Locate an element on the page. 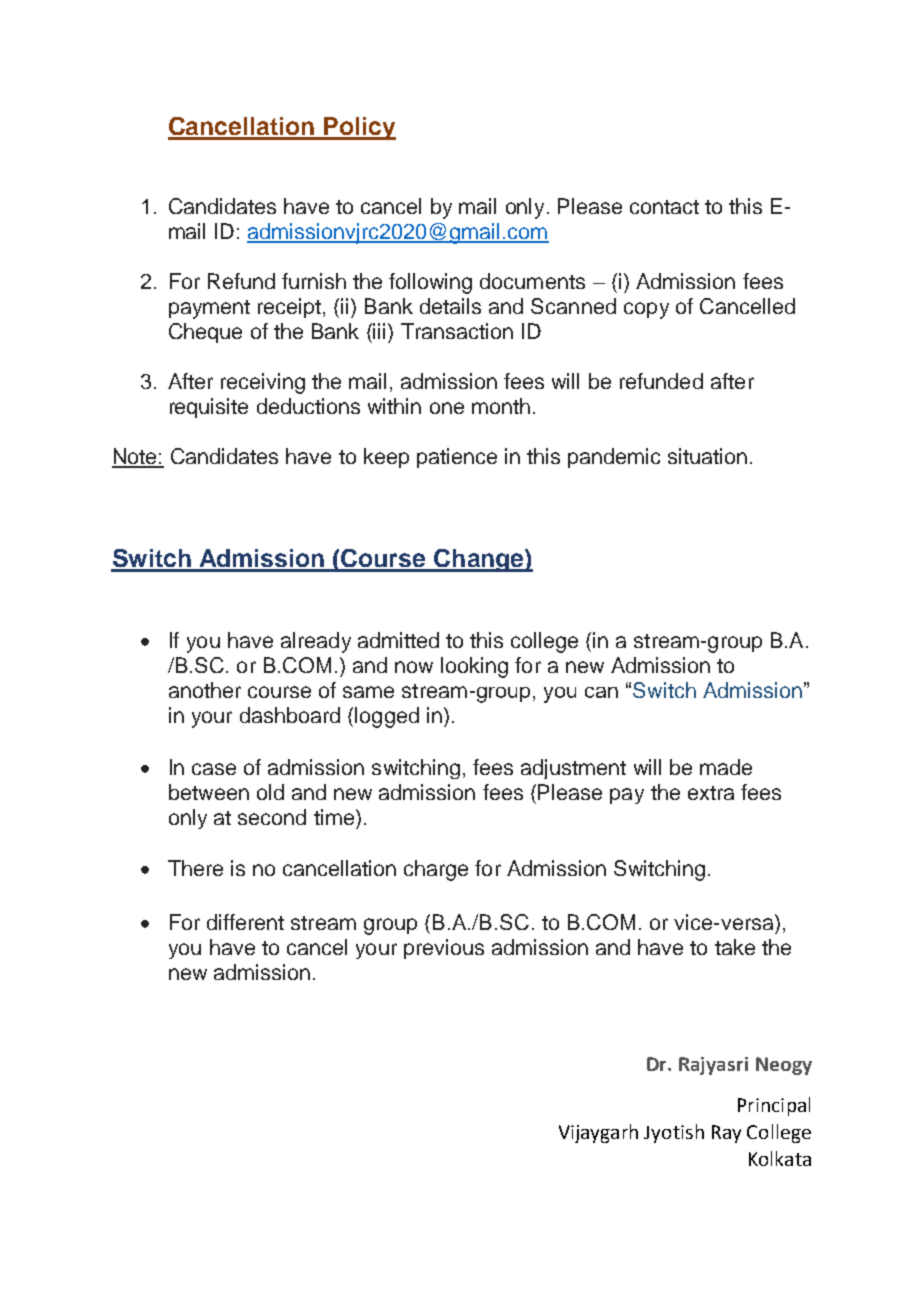 This image has height=1308, width=924. made is located at coordinates (726, 767).
